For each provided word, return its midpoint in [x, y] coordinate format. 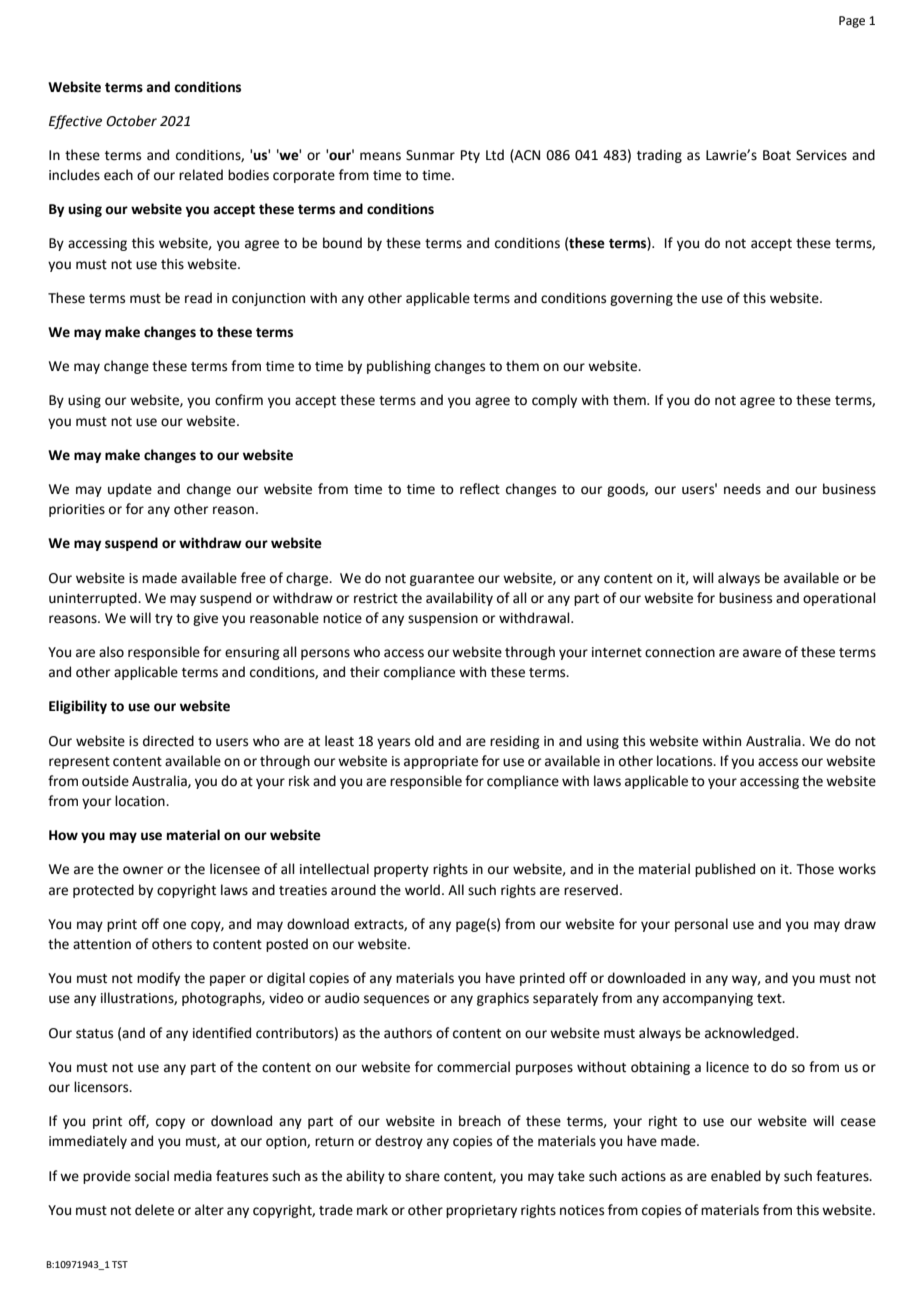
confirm [239, 400]
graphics [503, 999]
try [164, 620]
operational [839, 599]
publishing [399, 367]
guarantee [442, 580]
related [201, 175]
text [770, 999]
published [725, 870]
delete [154, 1210]
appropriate [441, 762]
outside [105, 781]
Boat [777, 155]
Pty [470, 156]
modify [158, 979]
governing [641, 299]
